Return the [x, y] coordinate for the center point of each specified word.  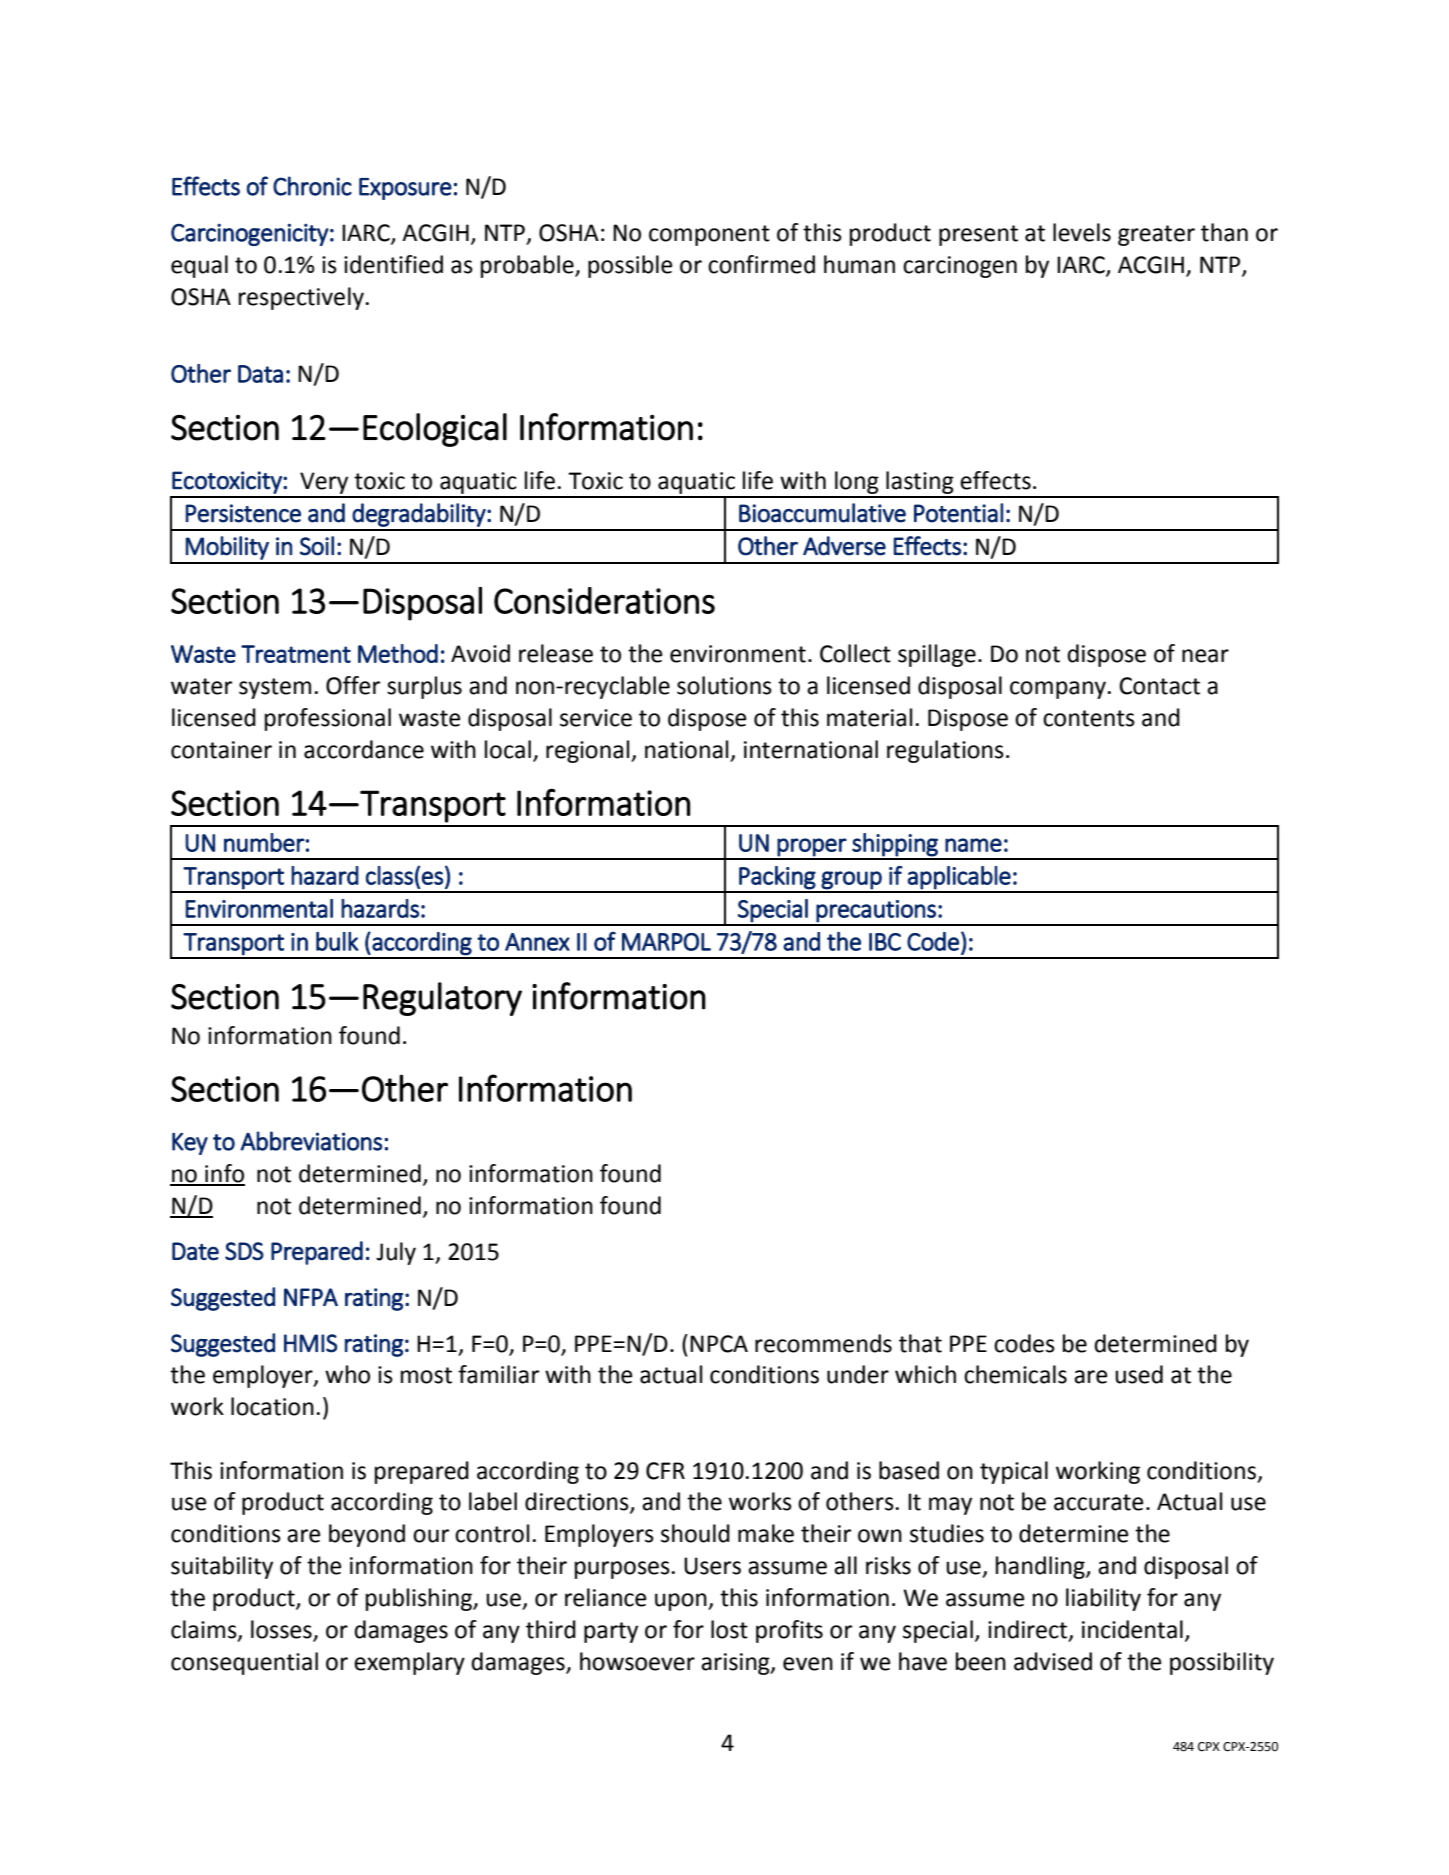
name [973, 845]
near [1205, 656]
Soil [317, 546]
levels [1082, 232]
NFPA [311, 1297]
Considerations [604, 600]
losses [281, 1629]
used [1139, 1374]
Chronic [312, 186]
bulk [337, 941]
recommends [823, 1343]
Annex [537, 942]
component [709, 235]
